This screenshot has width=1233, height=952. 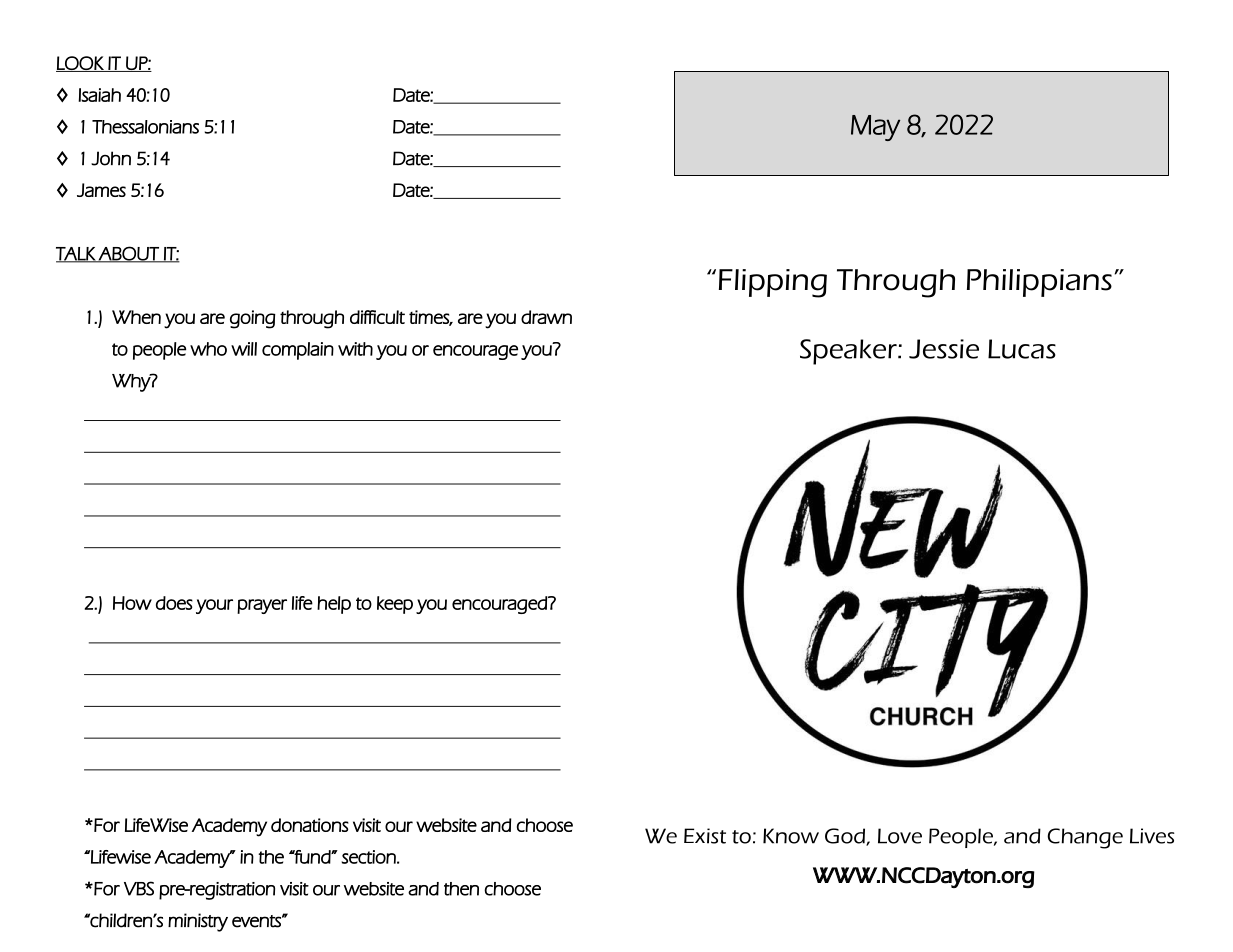 I want to click on Philippians, so click(x=1039, y=283).
